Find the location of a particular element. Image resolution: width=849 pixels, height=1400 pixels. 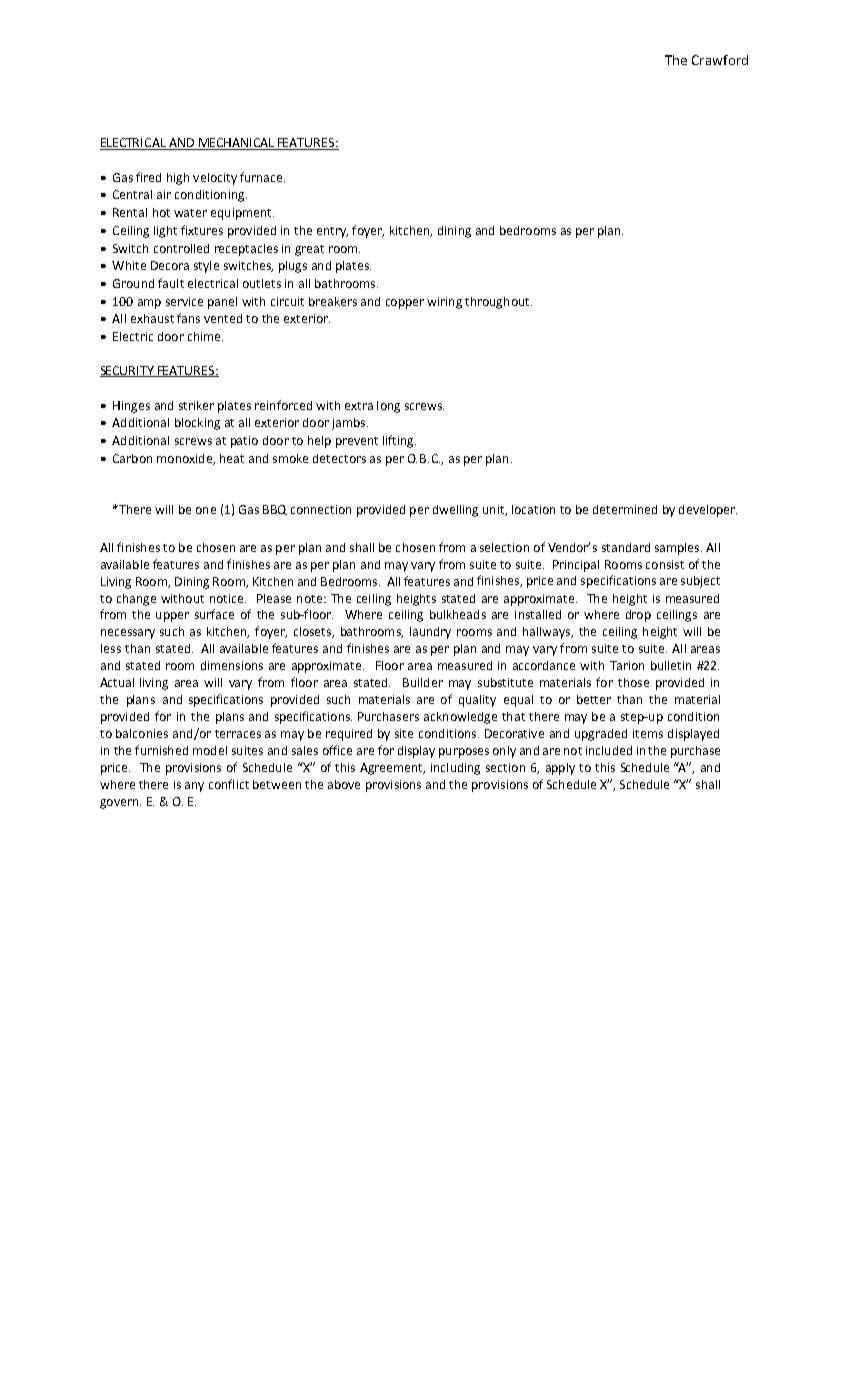

Agreement is located at coordinates (392, 769).
